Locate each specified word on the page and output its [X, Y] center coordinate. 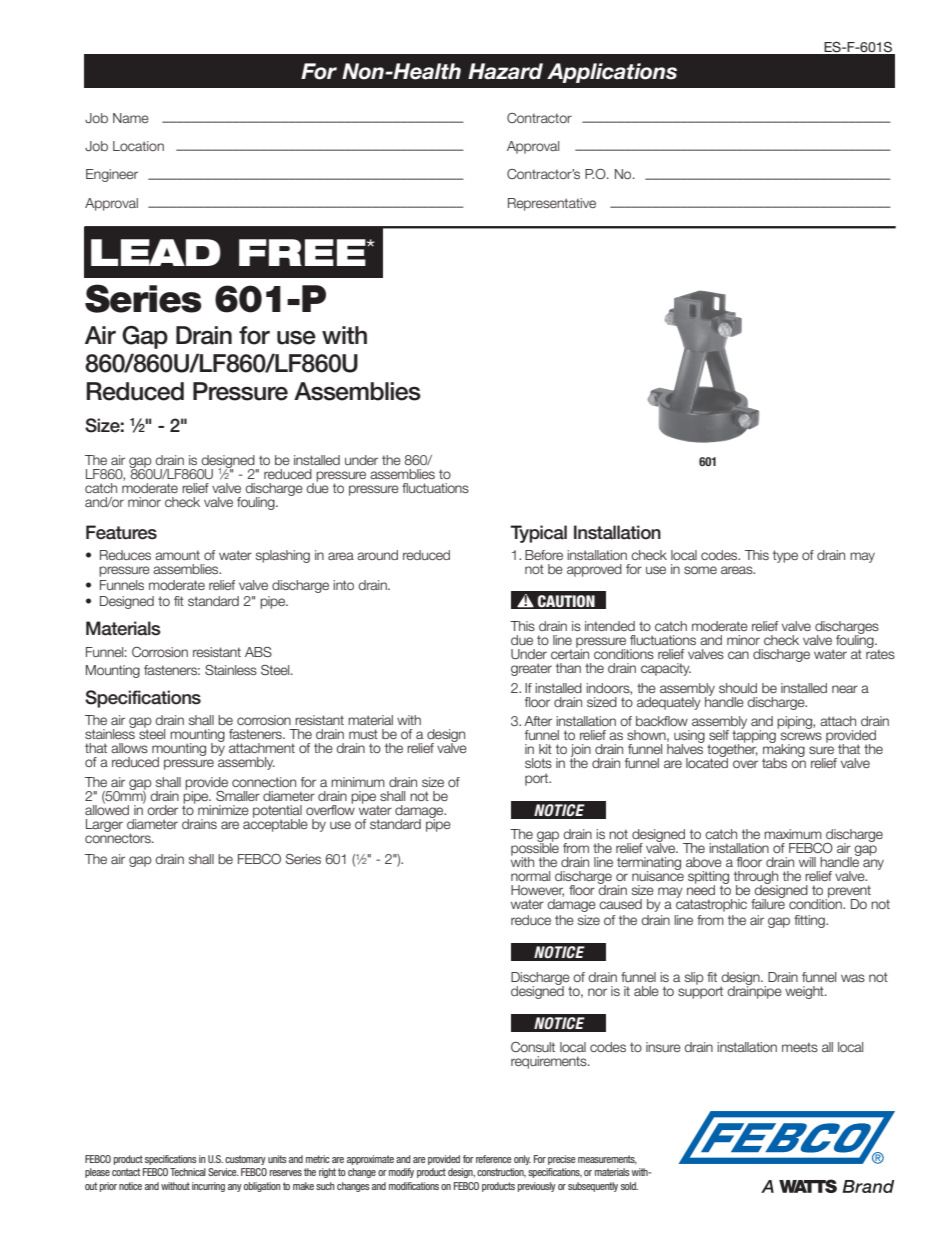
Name [131, 118]
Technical [188, 1172]
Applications [612, 73]
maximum [793, 834]
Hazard [505, 71]
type [785, 556]
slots [538, 763]
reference [493, 1159]
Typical [538, 534]
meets [800, 1047]
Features [121, 532]
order [162, 810]
